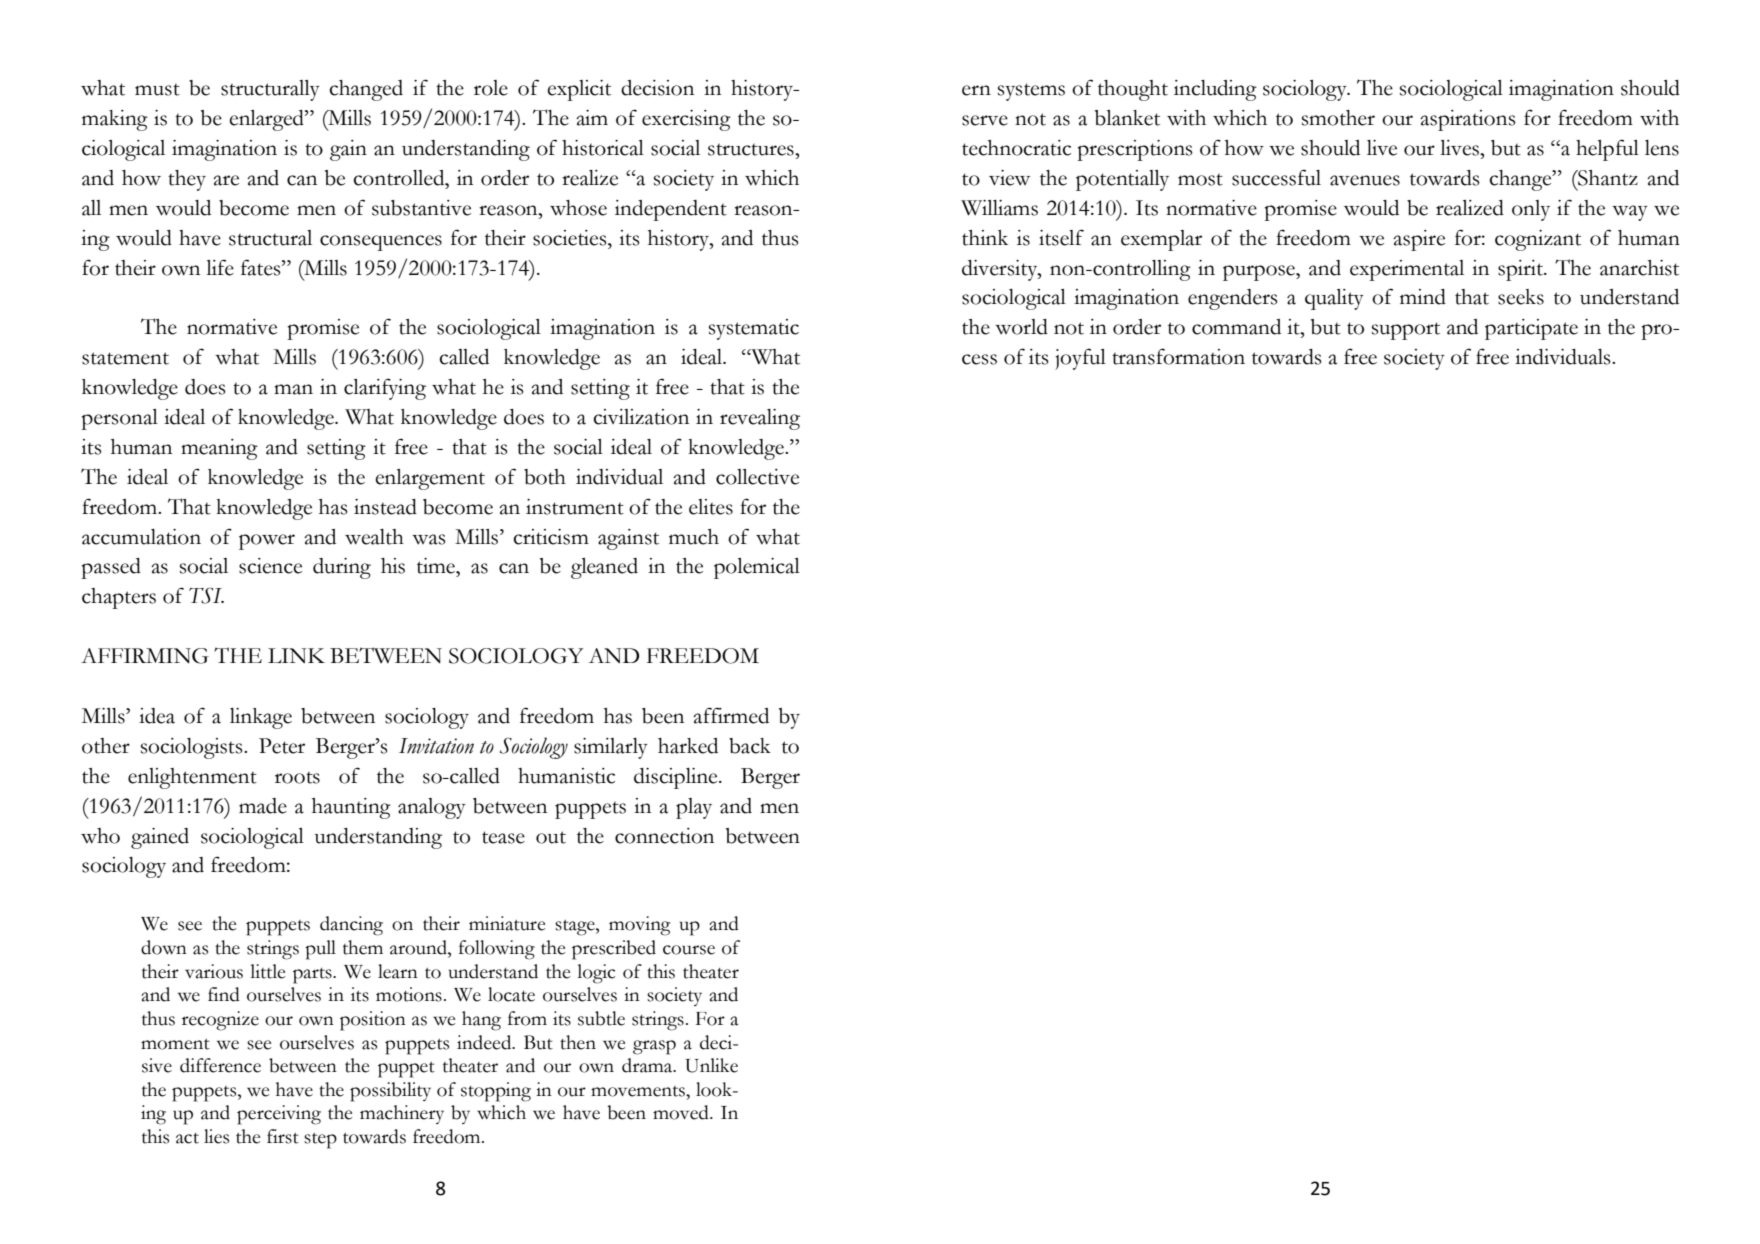 The height and width of the screenshot is (1244, 1760). Describe the element at coordinates (757, 477) in the screenshot. I see `collective` at that location.
